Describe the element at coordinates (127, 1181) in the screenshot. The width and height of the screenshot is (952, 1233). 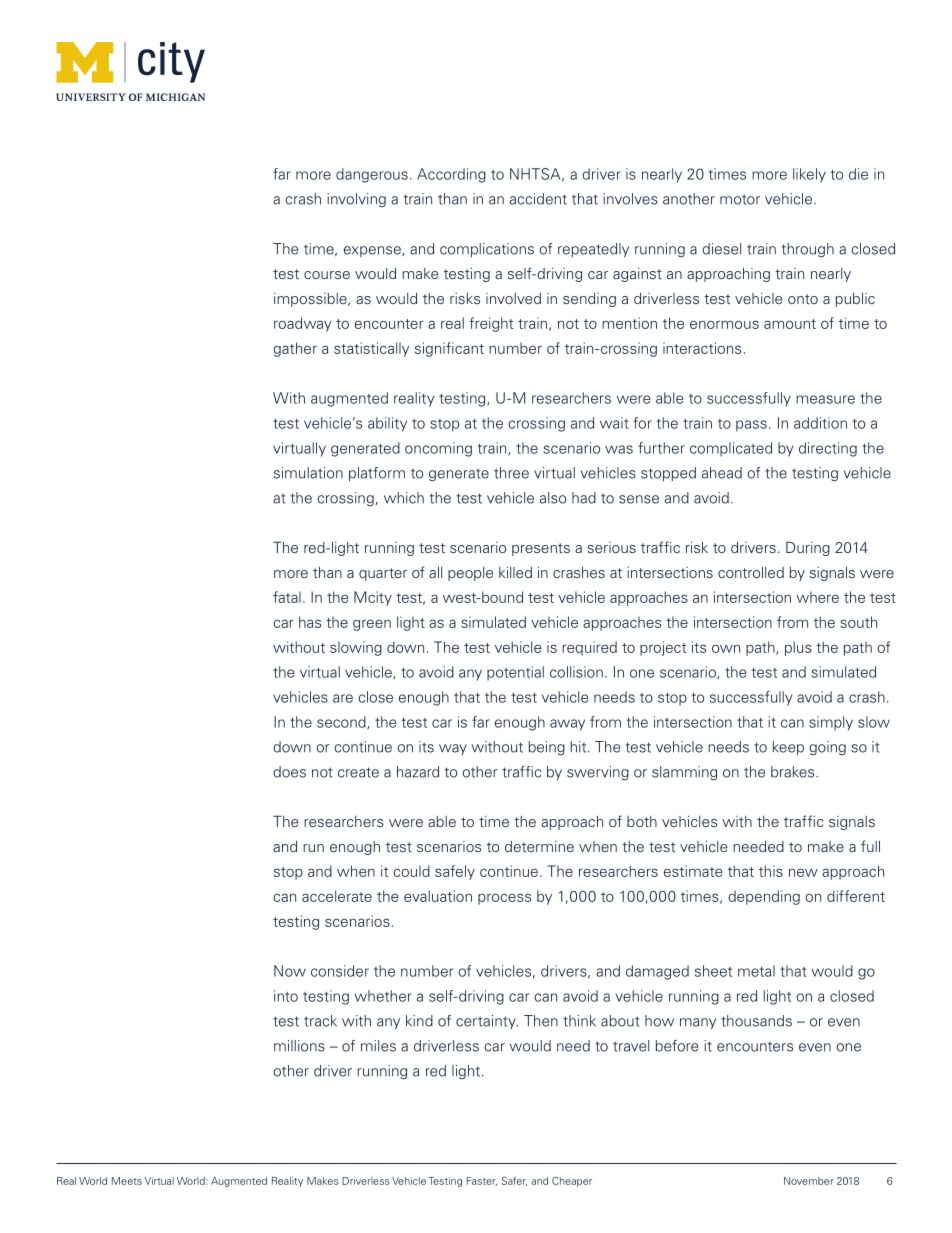
I see `Meets` at that location.
